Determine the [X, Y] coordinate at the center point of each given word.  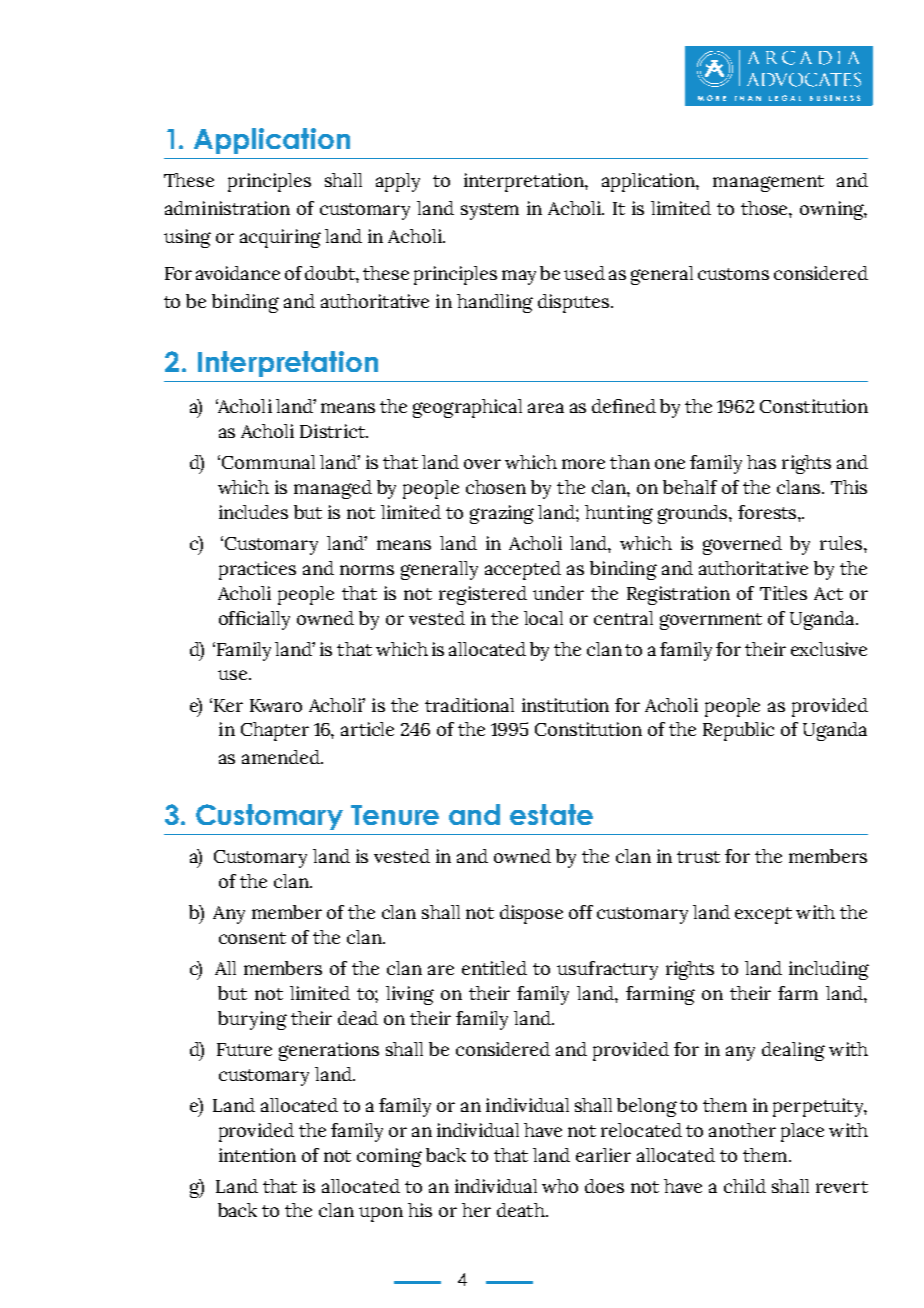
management [768, 183]
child [745, 1186]
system [490, 211]
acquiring [280, 238]
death [522, 1210]
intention [257, 1155]
